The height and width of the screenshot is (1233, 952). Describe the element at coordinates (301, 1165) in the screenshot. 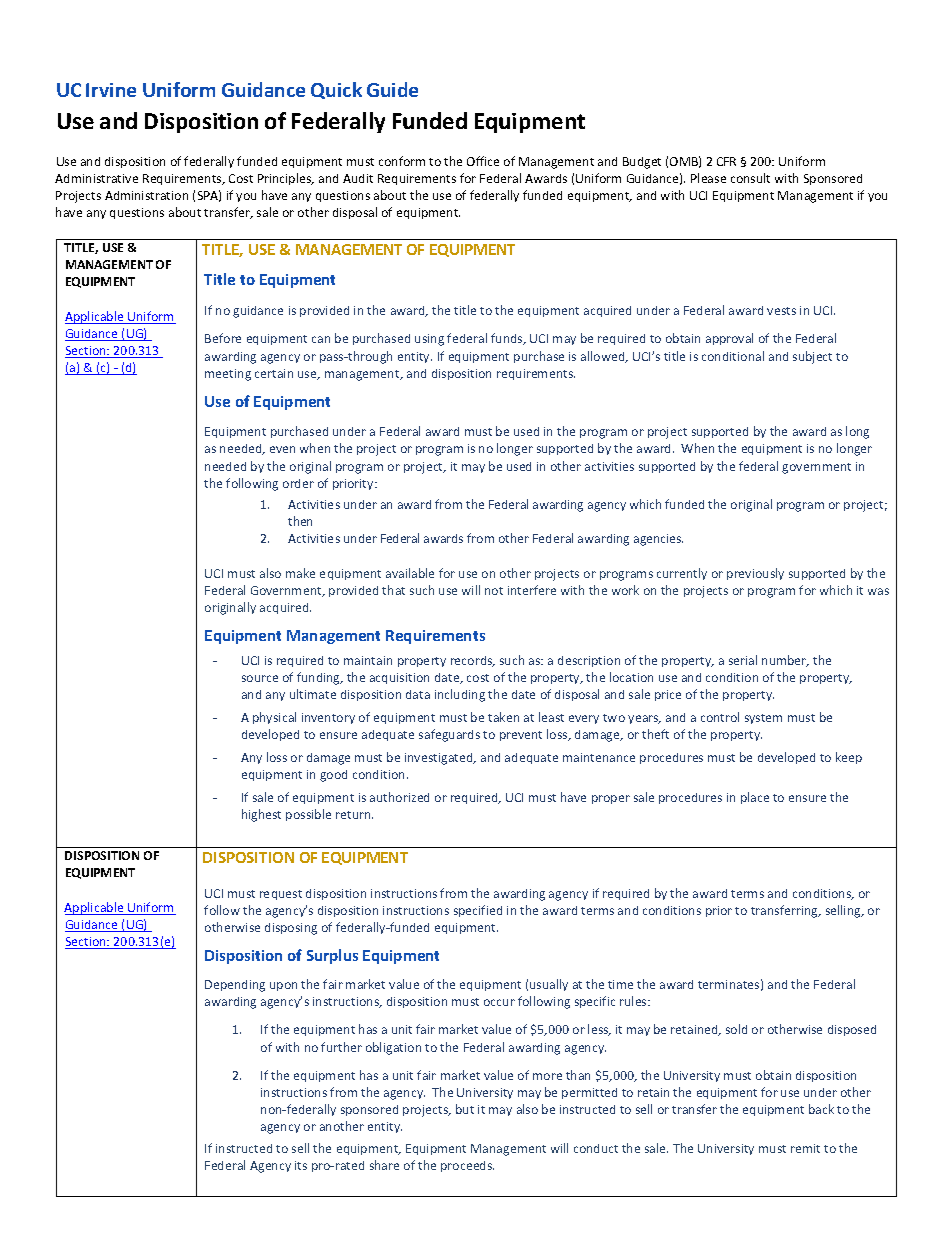

I see `its` at that location.
